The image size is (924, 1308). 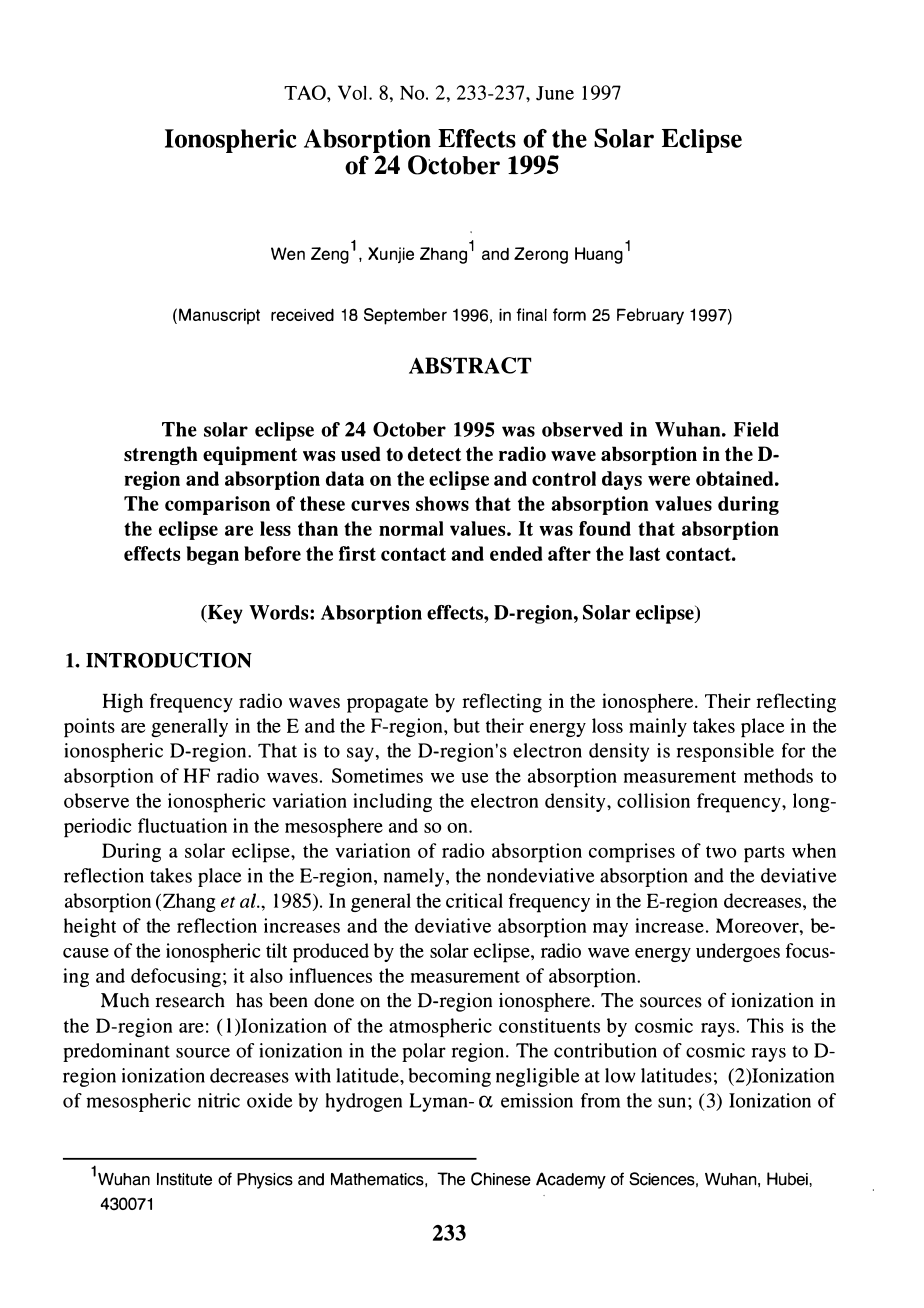 What do you see at coordinates (787, 1179) in the screenshot?
I see `Hubei` at bounding box center [787, 1179].
